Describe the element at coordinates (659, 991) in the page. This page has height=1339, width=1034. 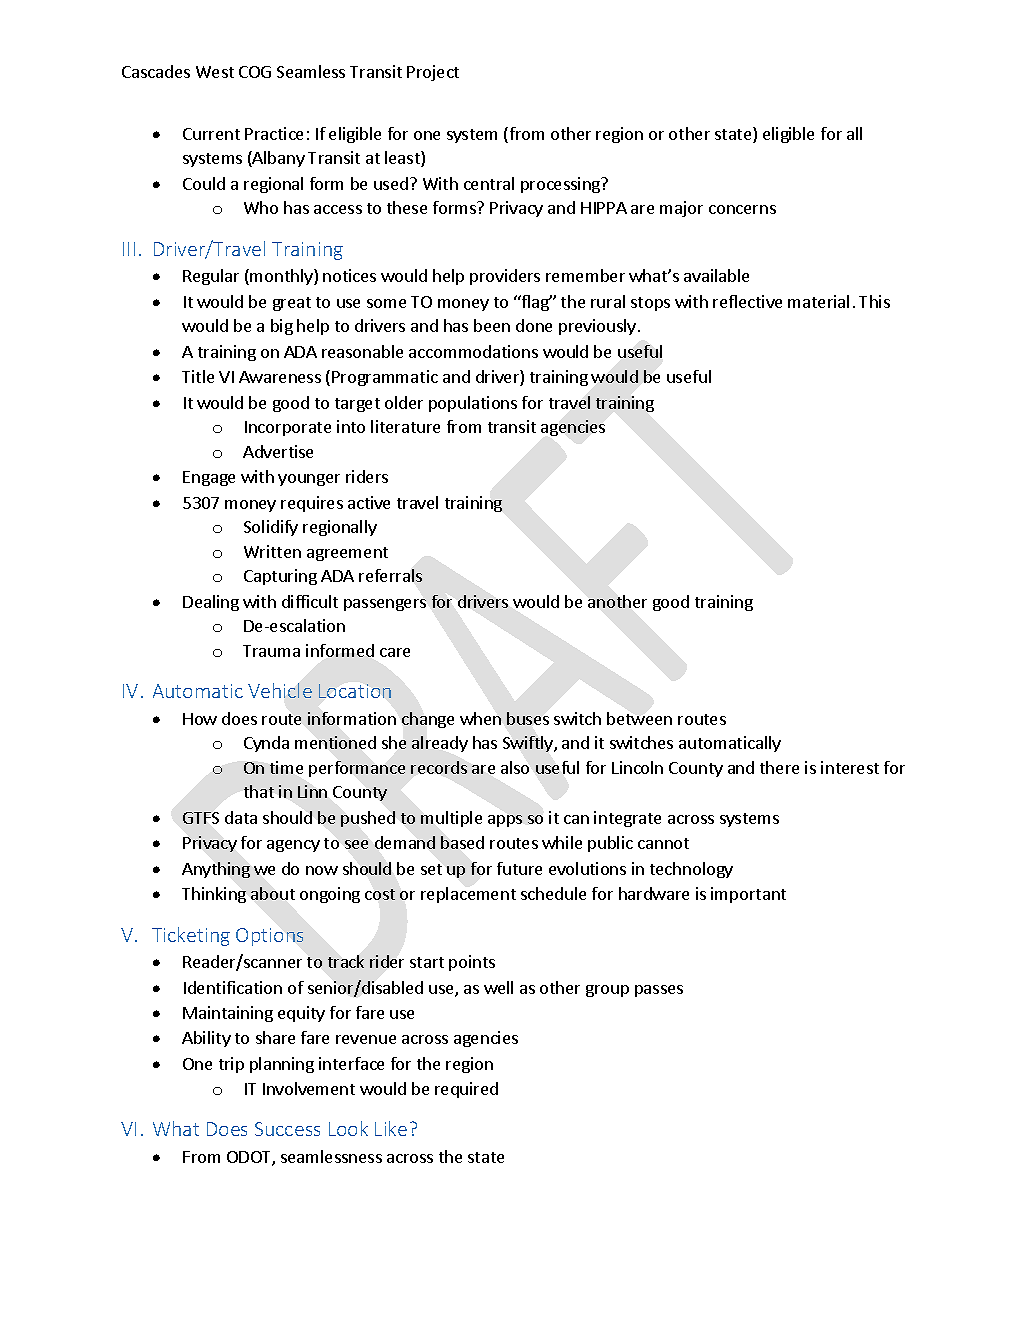
I see `passes` at that location.
